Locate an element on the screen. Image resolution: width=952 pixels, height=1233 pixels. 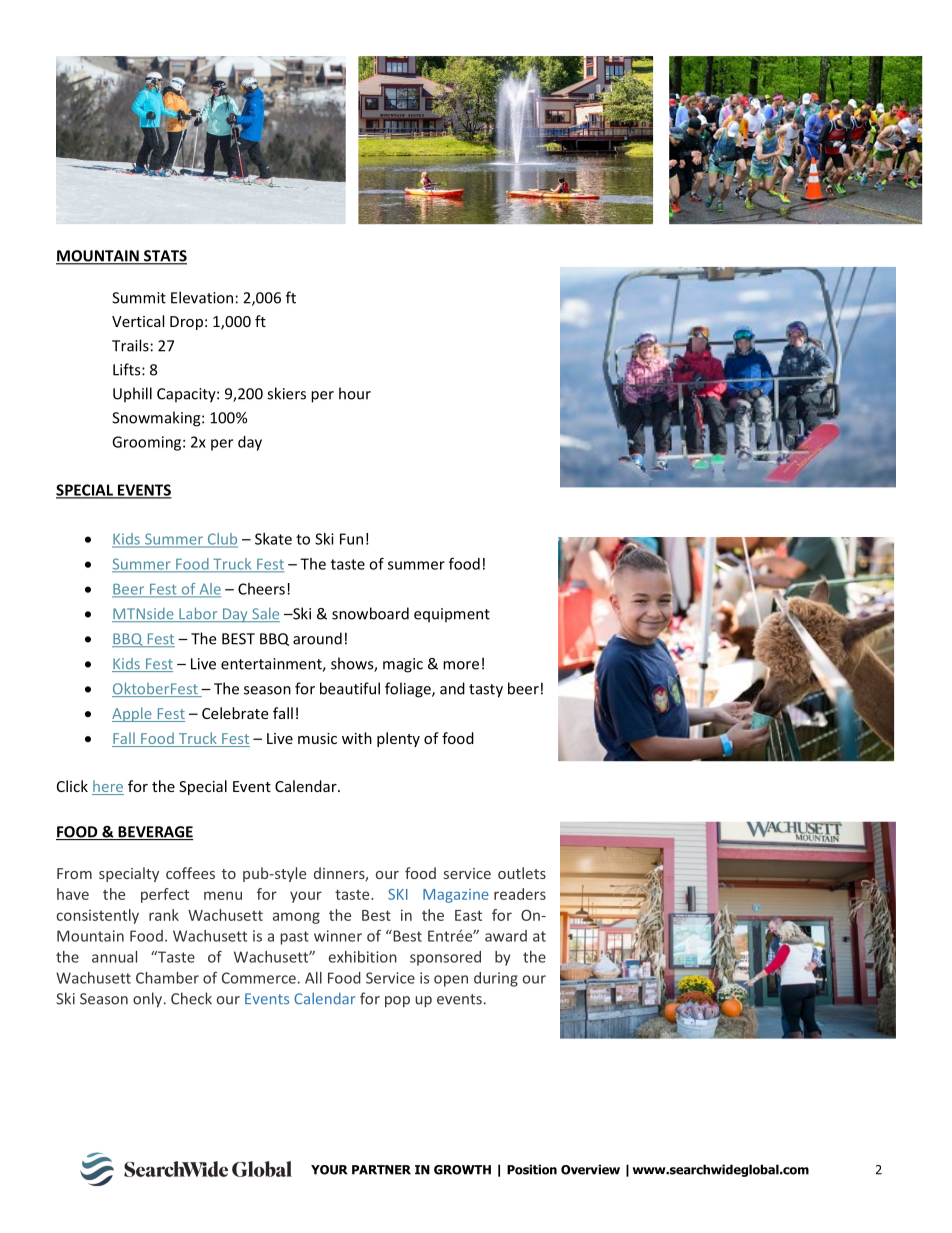
during is located at coordinates (496, 979).
